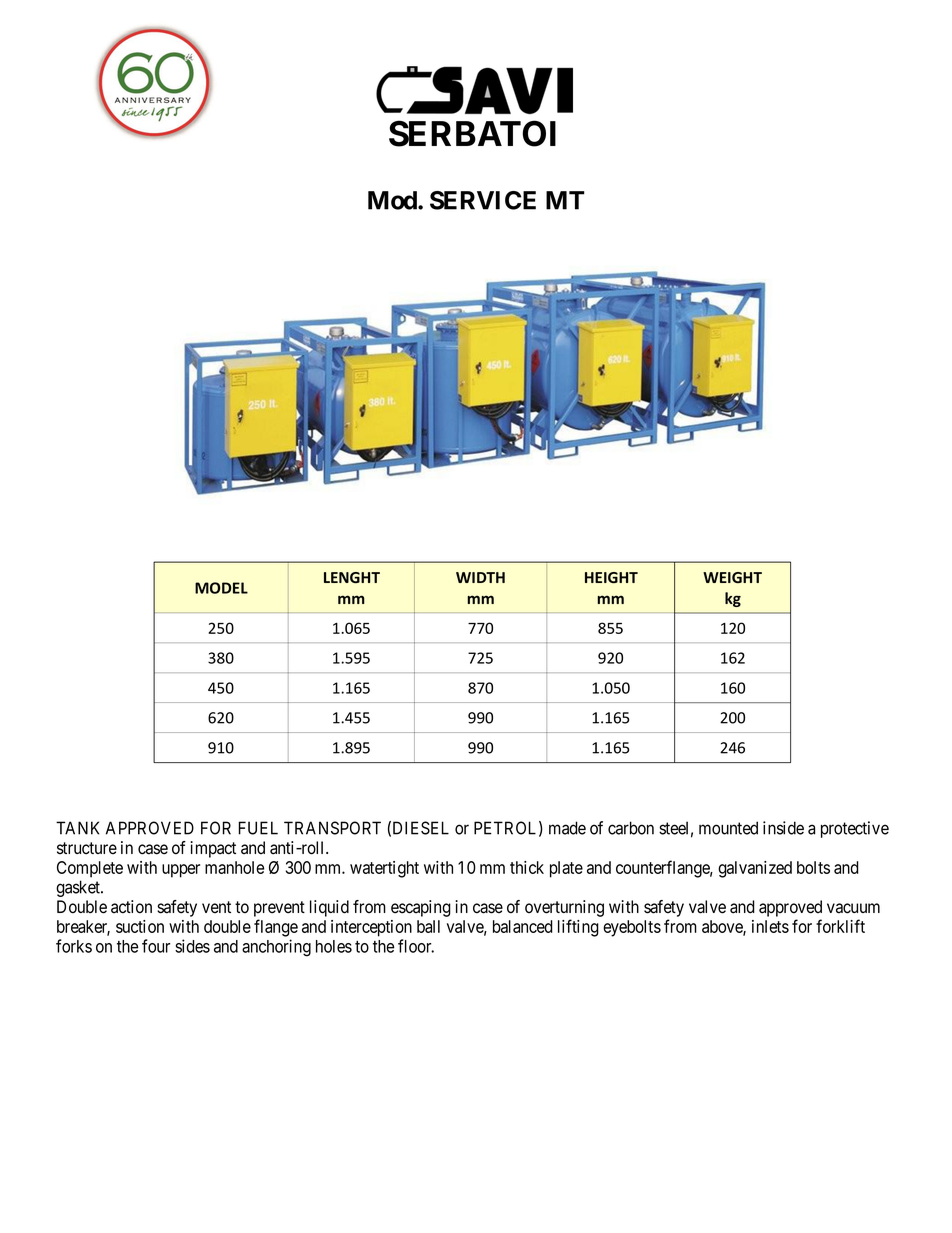 The width and height of the screenshot is (952, 1233). Describe the element at coordinates (567, 828) in the screenshot. I see `made` at that location.
